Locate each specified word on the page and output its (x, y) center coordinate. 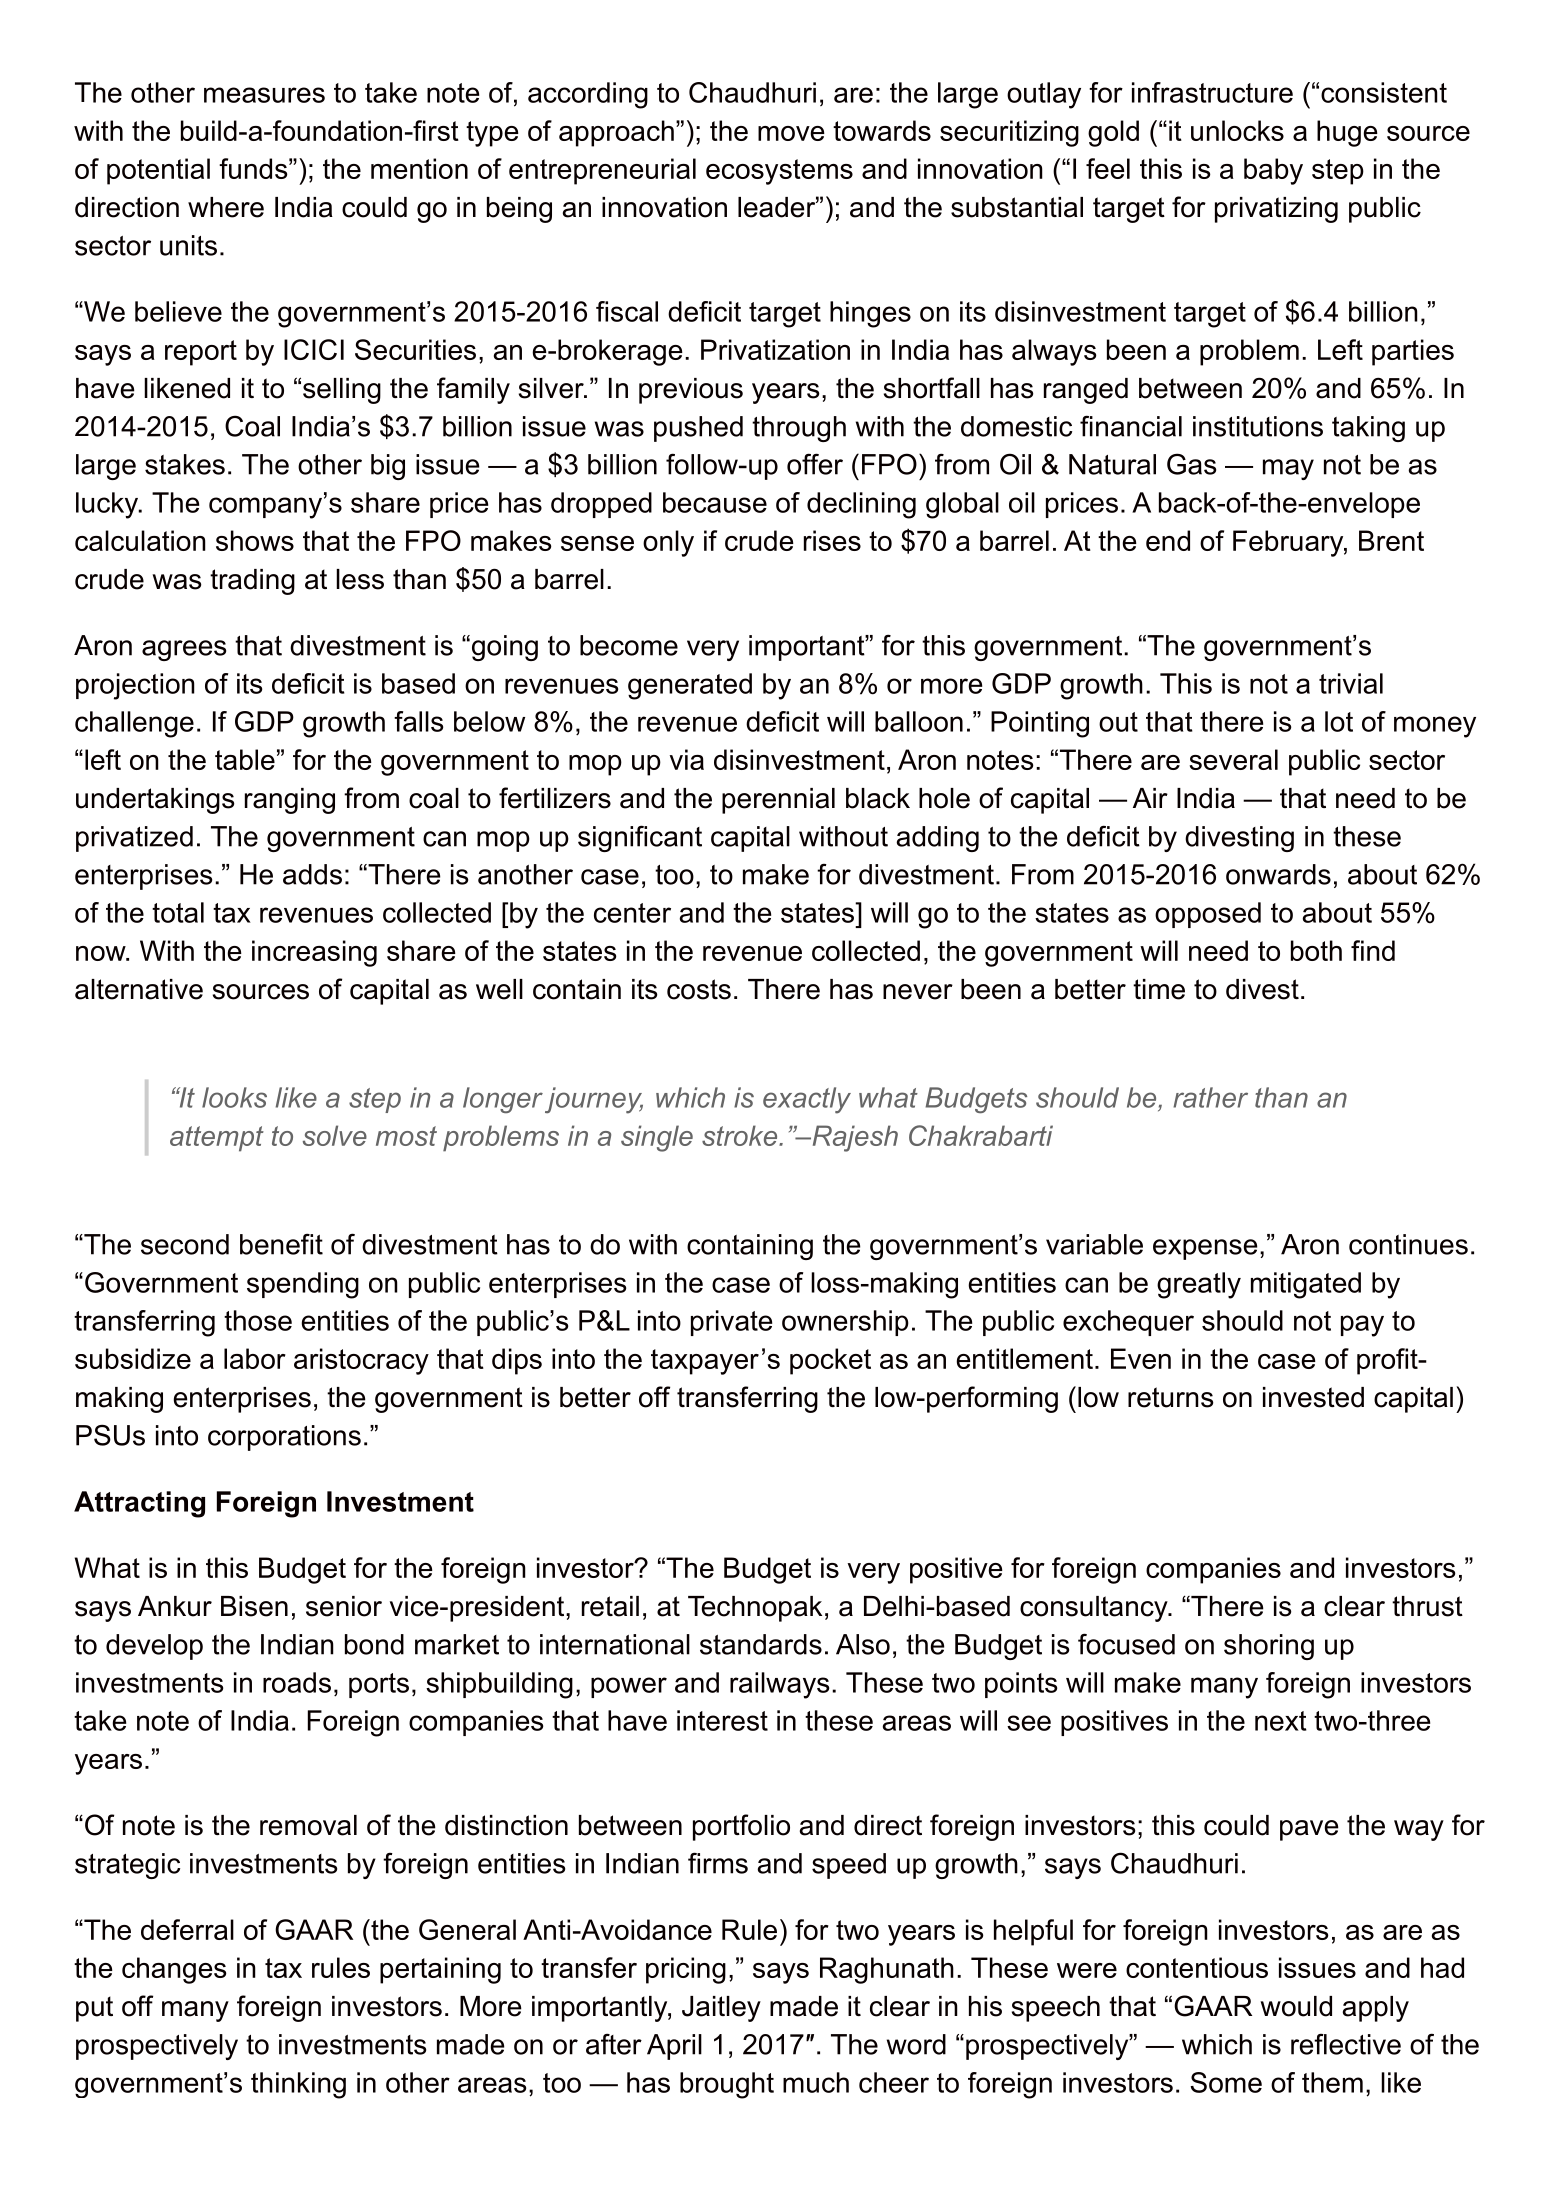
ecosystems (779, 172)
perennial (778, 801)
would (1296, 2006)
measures (264, 95)
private (731, 1323)
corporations (284, 1438)
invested (1313, 1397)
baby (1273, 171)
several (1233, 759)
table (245, 759)
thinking (298, 2085)
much (816, 2082)
